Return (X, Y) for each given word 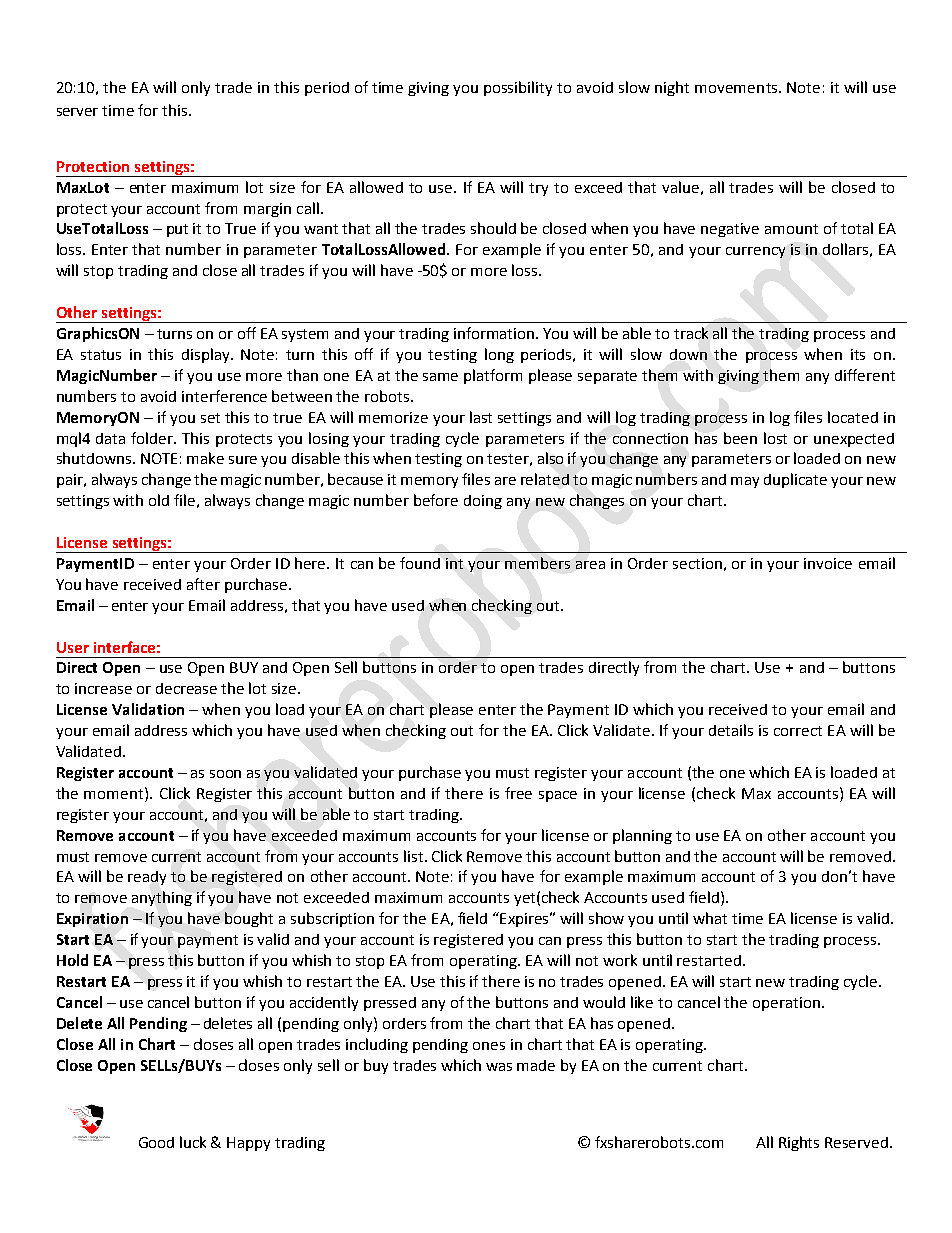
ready (147, 878)
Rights (799, 1143)
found (420, 563)
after (203, 584)
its (858, 354)
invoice (828, 563)
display (207, 355)
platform (493, 376)
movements (737, 88)
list (415, 856)
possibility (518, 88)
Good (156, 1142)
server (77, 112)
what (710, 918)
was (499, 1067)
